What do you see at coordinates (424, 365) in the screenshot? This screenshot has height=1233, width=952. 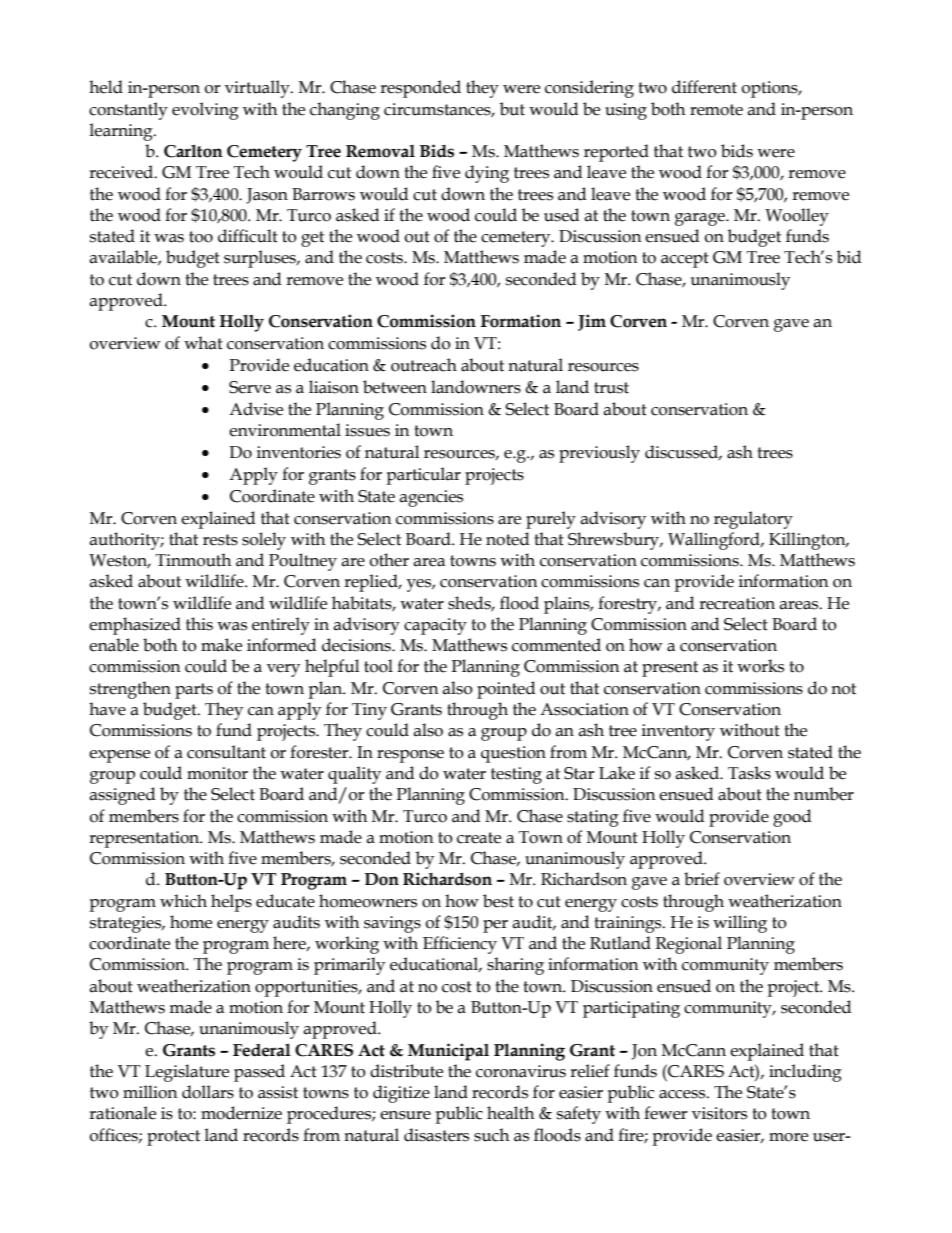 I see `outreach` at bounding box center [424, 365].
